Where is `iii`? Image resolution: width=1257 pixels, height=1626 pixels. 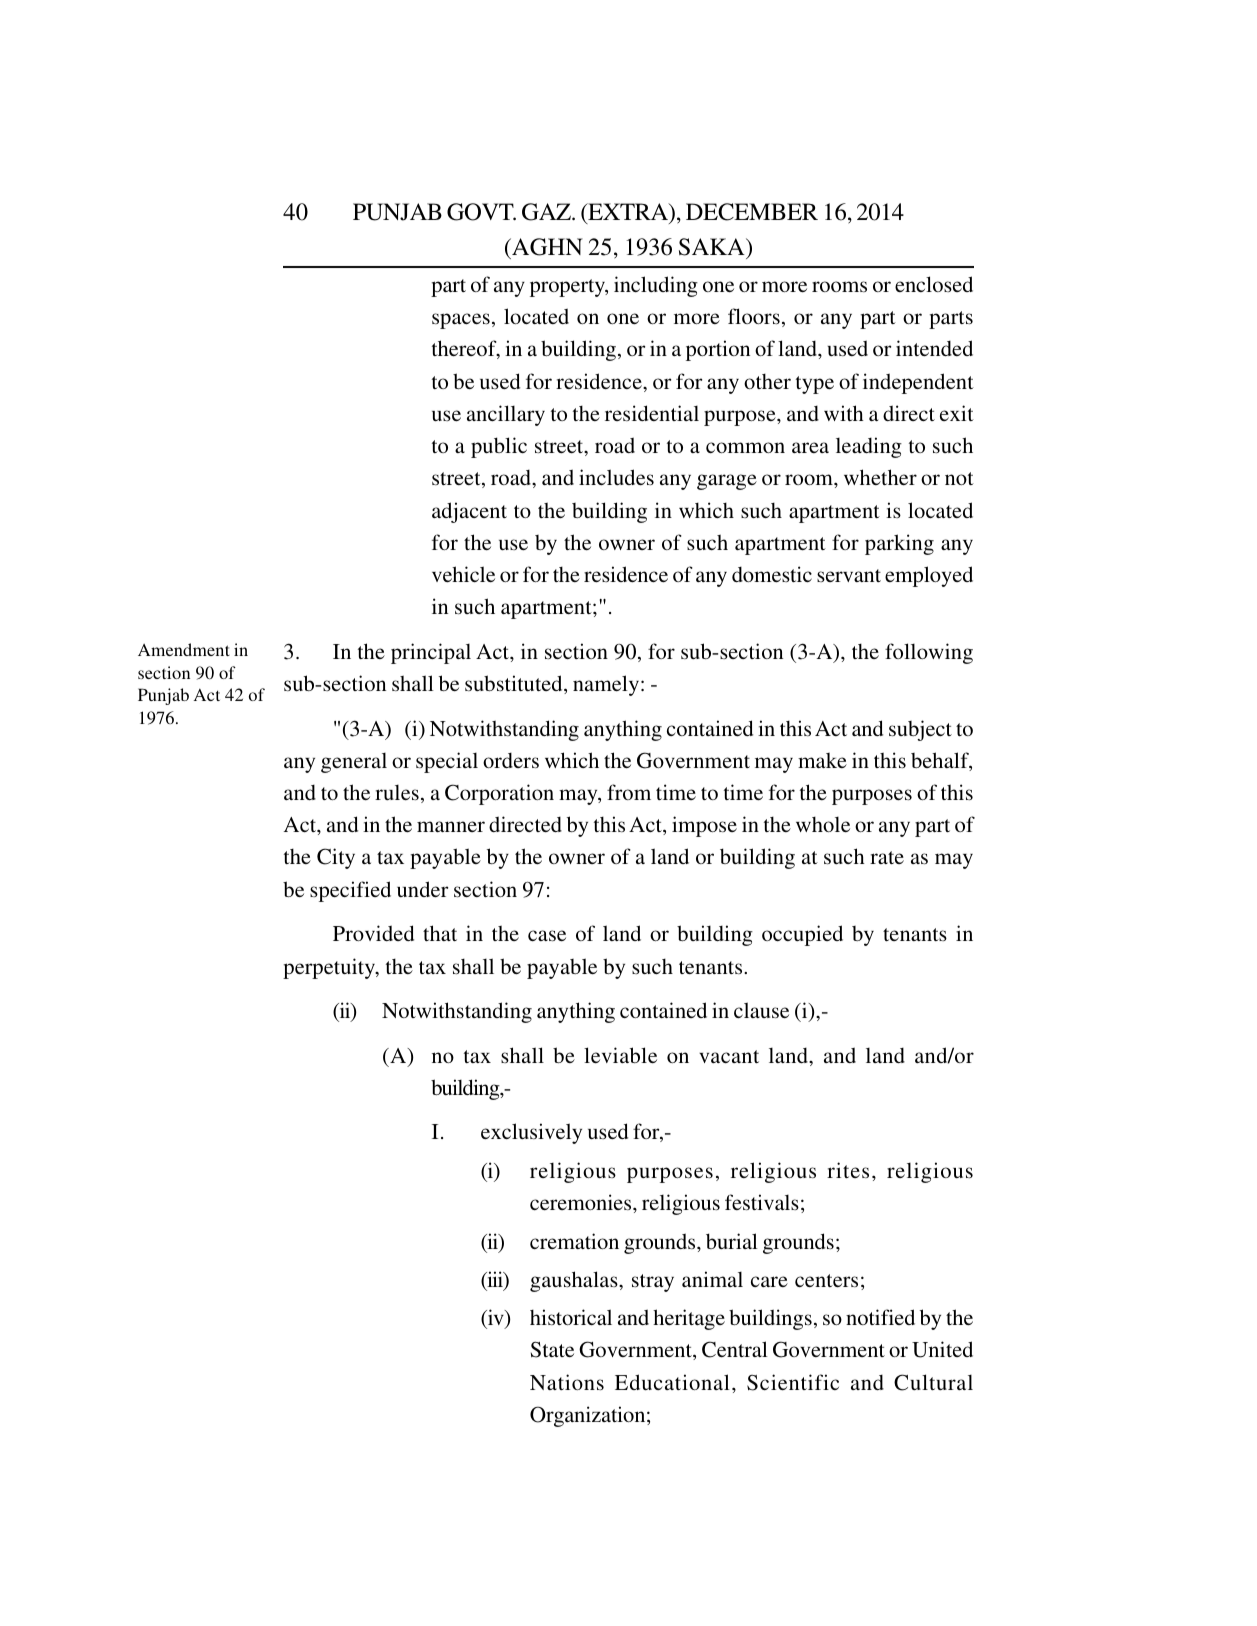
iii is located at coordinates (495, 1280).
